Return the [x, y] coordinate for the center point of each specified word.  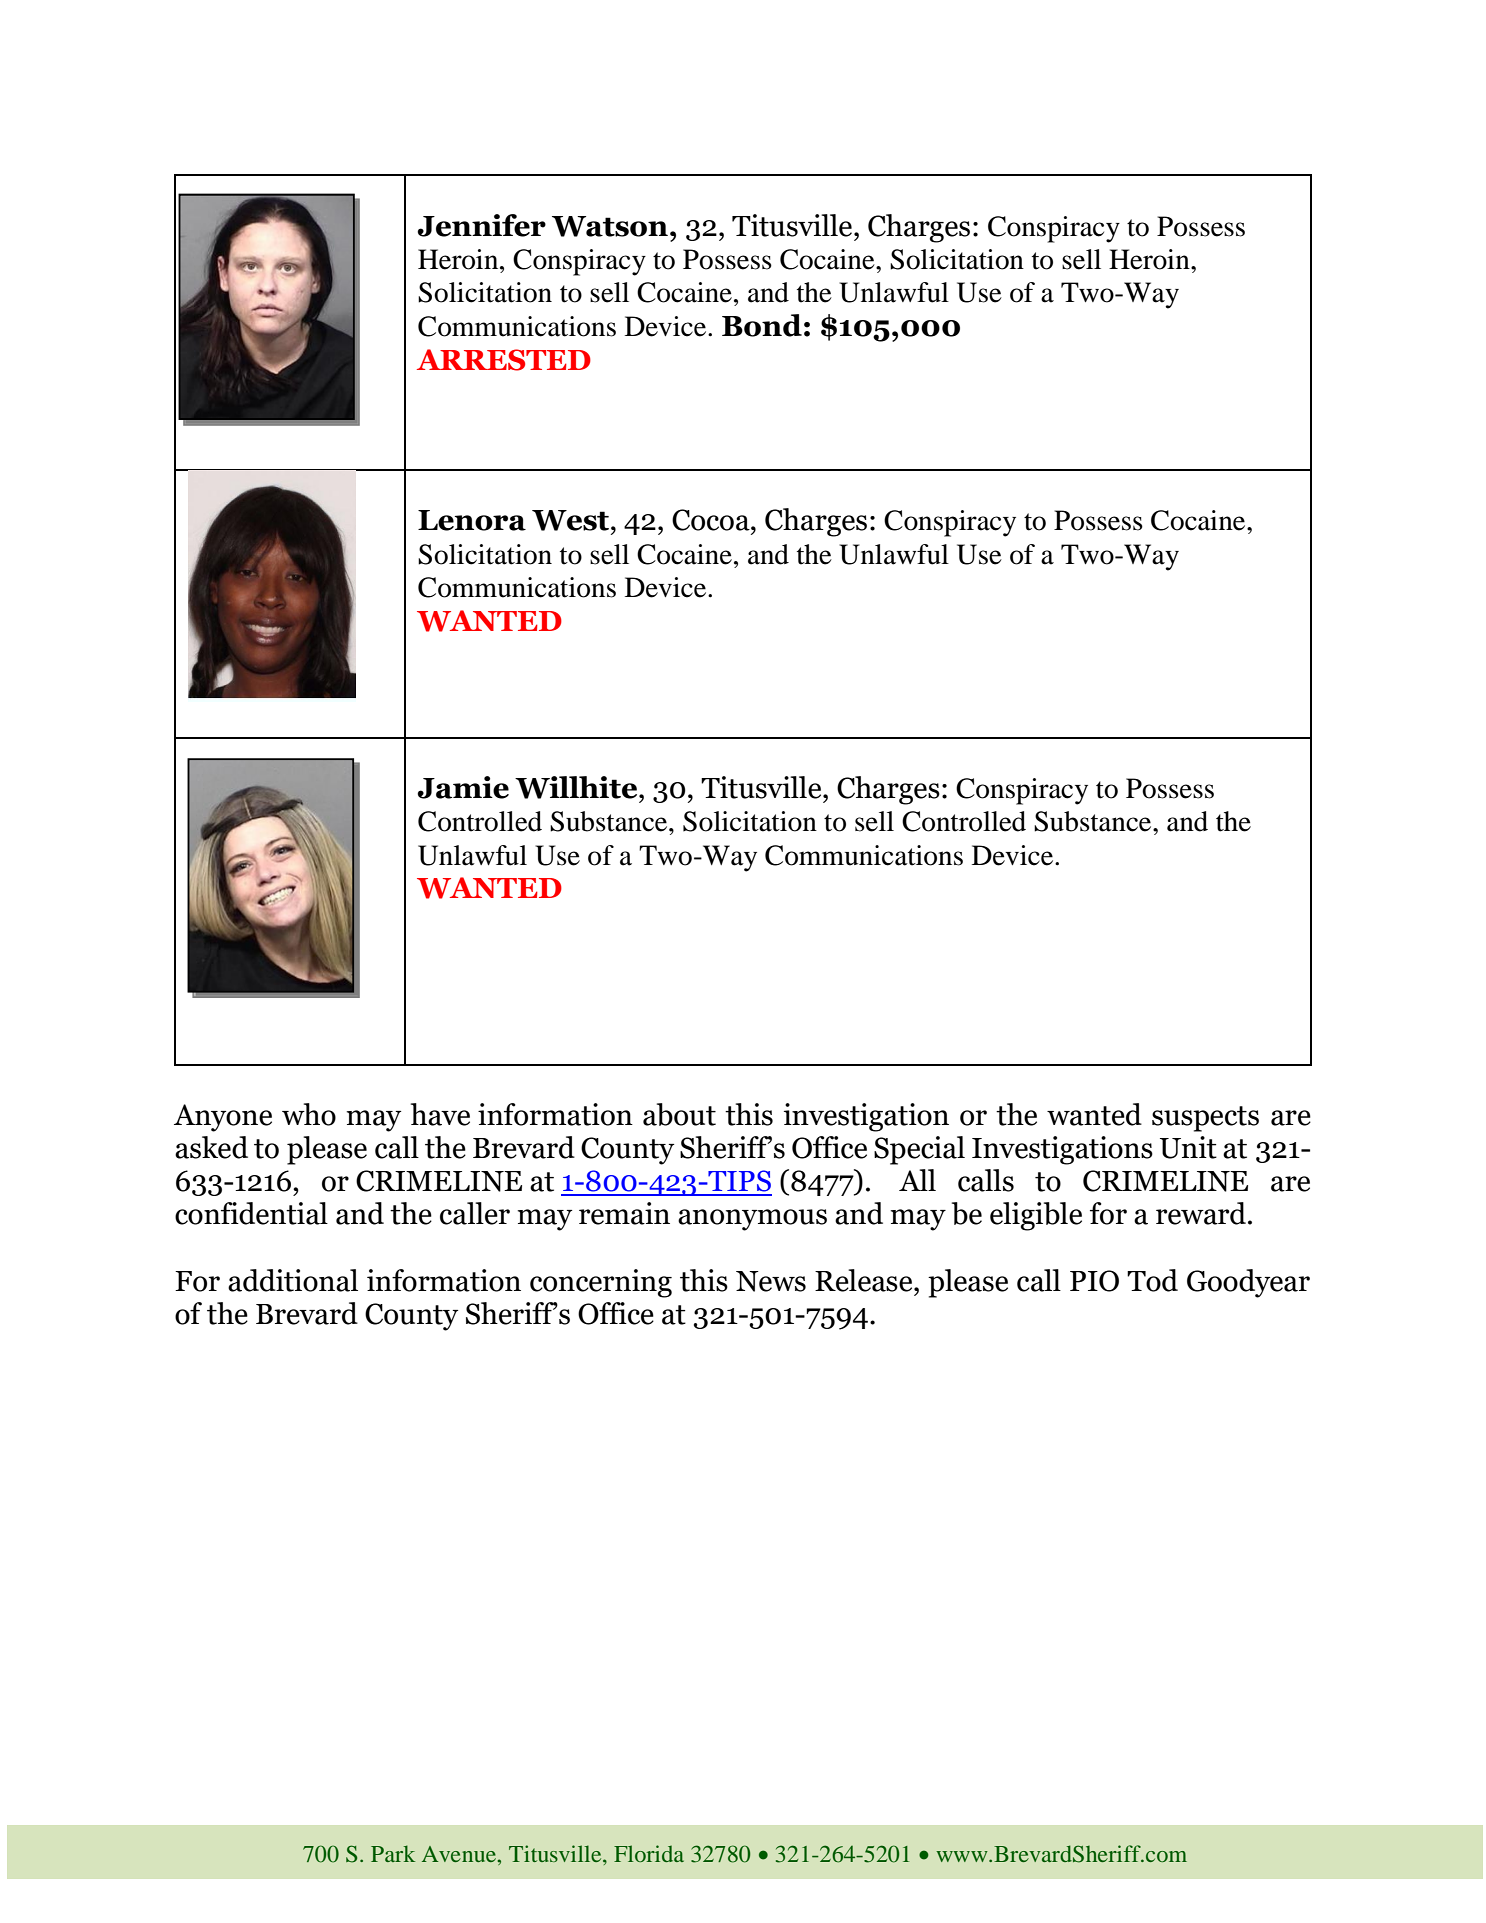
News [771, 1281]
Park [393, 1853]
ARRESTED [504, 360]
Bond [762, 325]
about [679, 1114]
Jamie [463, 787]
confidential [251, 1213]
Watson [610, 226]
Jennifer [481, 225]
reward [1201, 1213]
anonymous [752, 1220]
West [570, 520]
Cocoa [712, 520]
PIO [1094, 1281]
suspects [1205, 1119]
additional [293, 1280]
